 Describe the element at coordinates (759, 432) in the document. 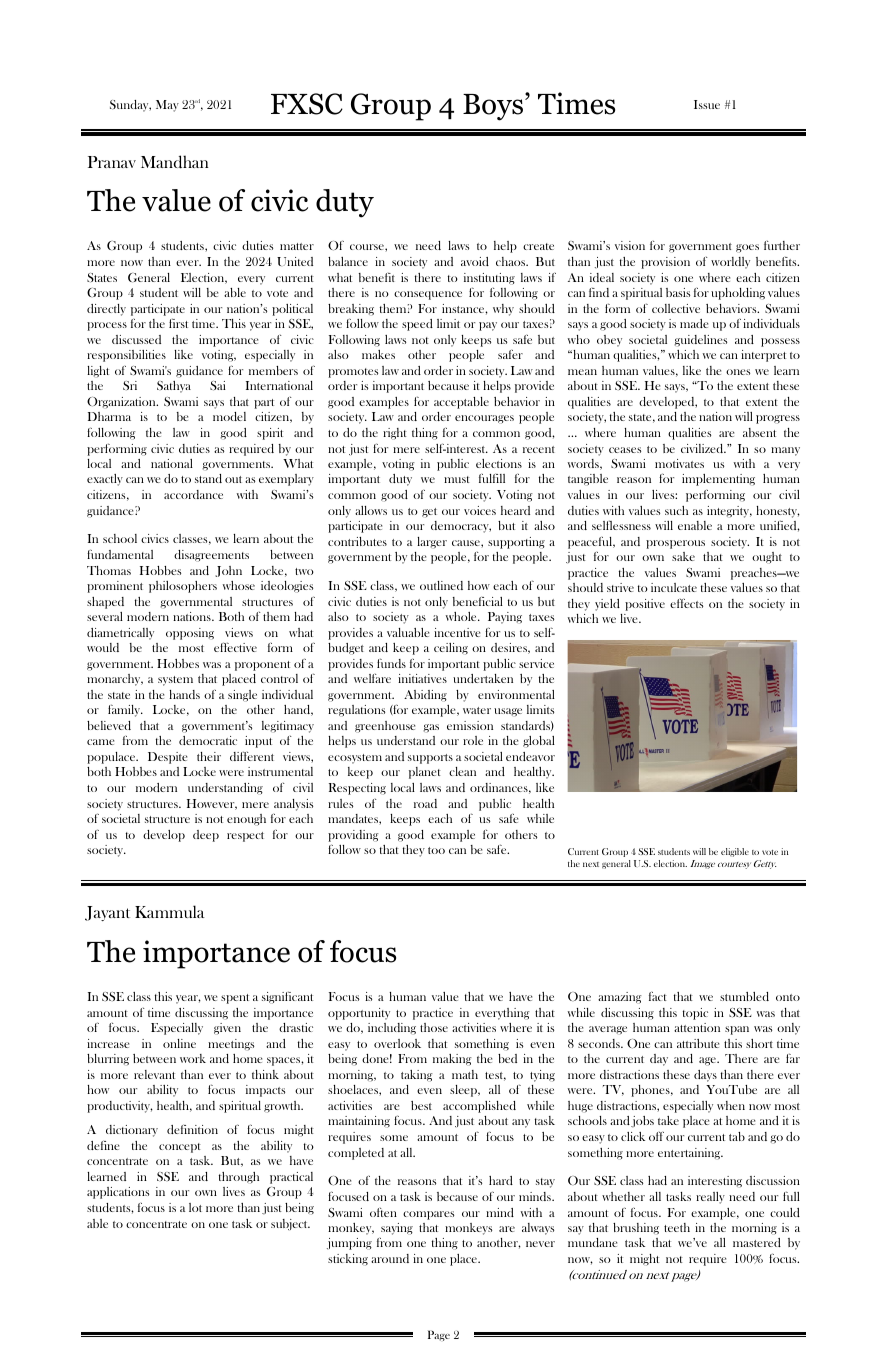

I see `absent` at that location.
